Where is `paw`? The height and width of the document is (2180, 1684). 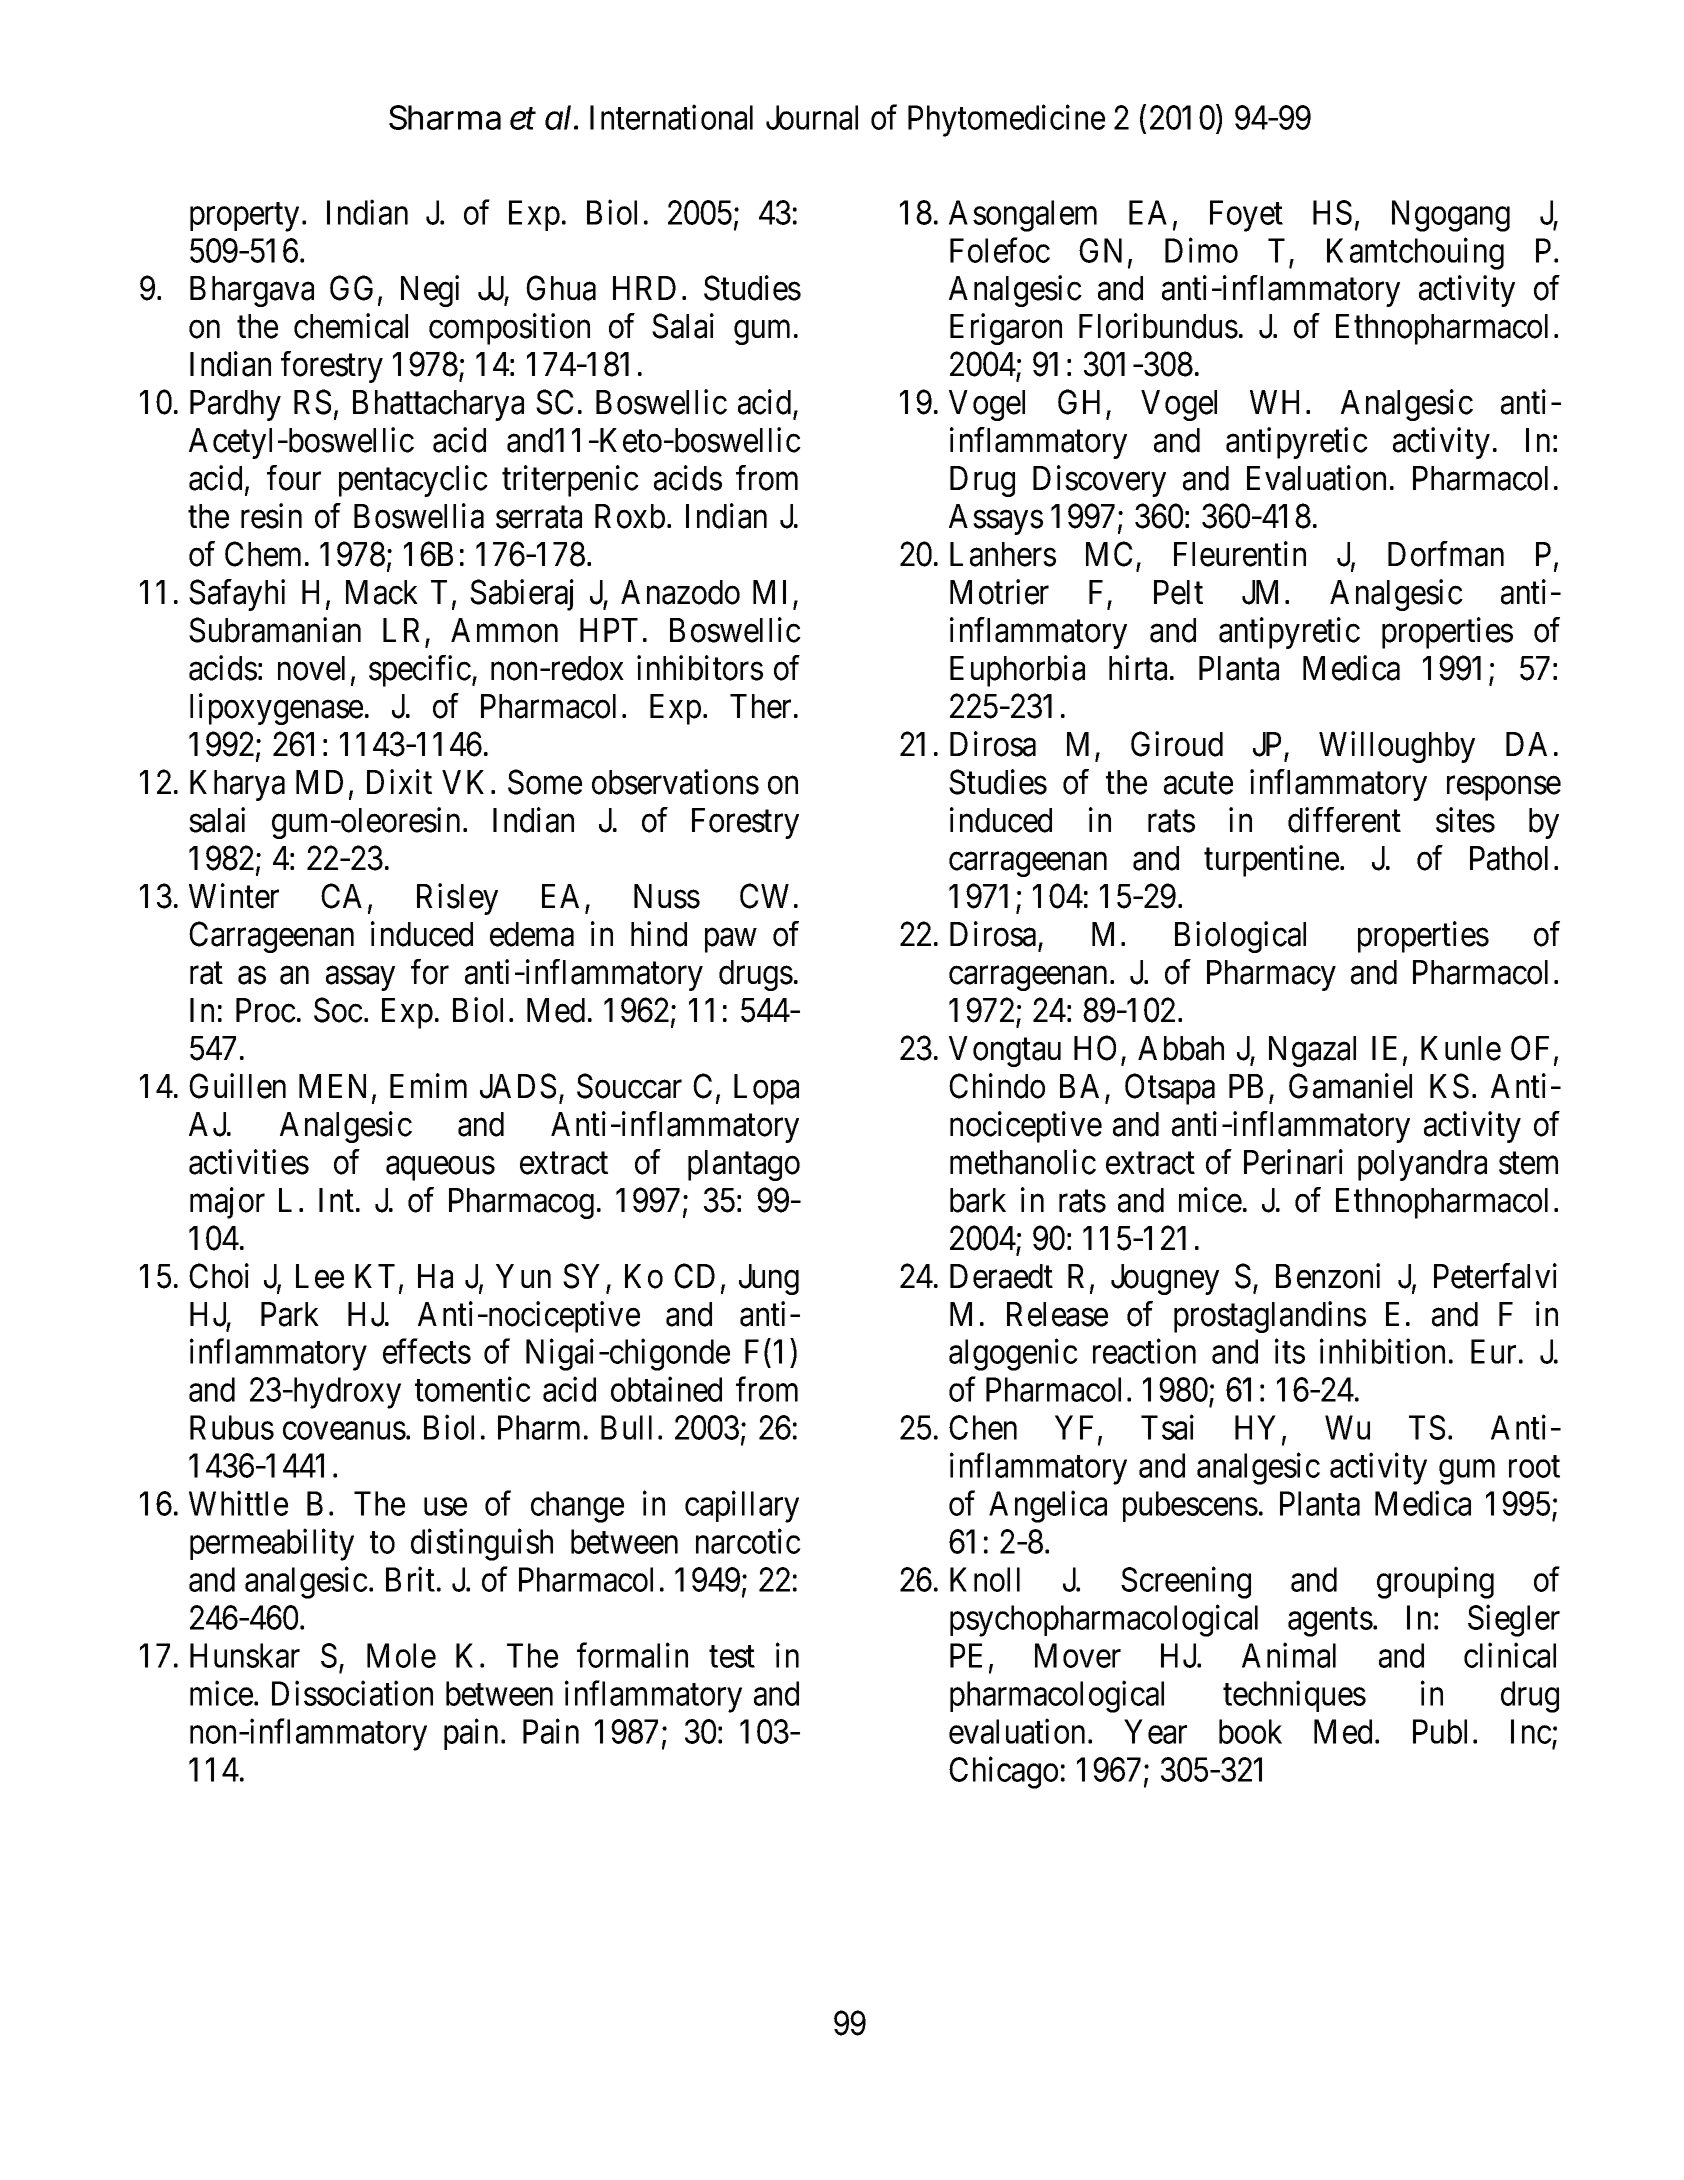
paw is located at coordinates (731, 940).
